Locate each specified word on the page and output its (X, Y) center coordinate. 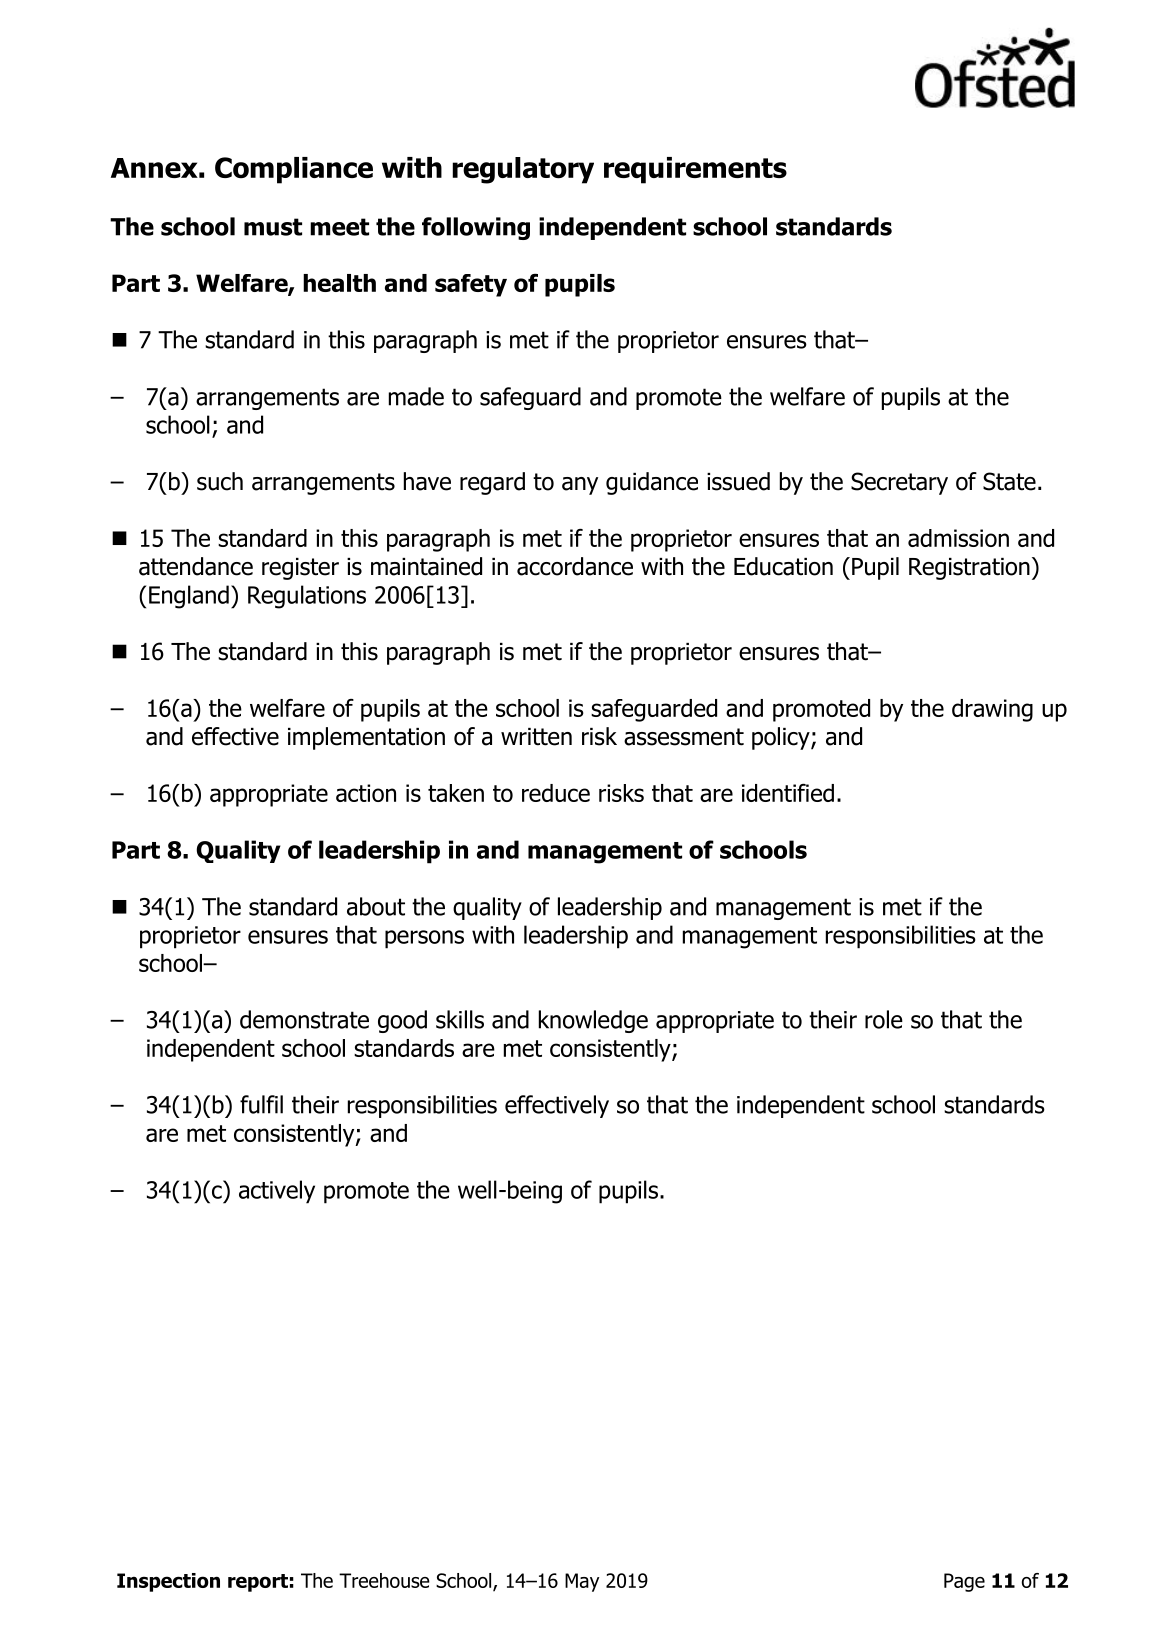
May (582, 1582)
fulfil (261, 1104)
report (258, 1583)
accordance (575, 566)
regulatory (523, 170)
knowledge (593, 1021)
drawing (992, 710)
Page (964, 1582)
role (884, 1019)
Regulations (307, 597)
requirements (695, 170)
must (273, 227)
